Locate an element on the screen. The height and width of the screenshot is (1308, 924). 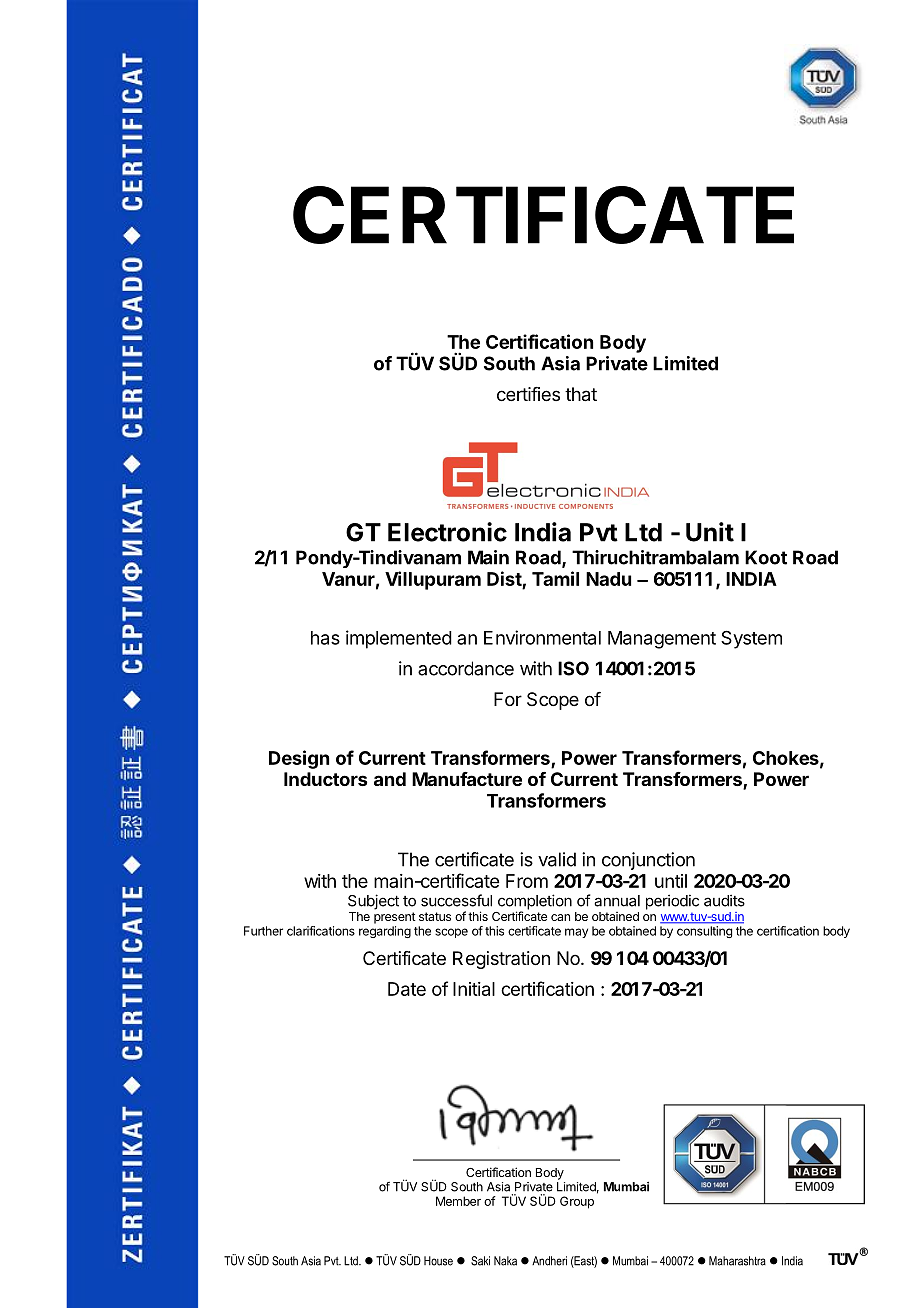
Initial is located at coordinates (474, 989).
